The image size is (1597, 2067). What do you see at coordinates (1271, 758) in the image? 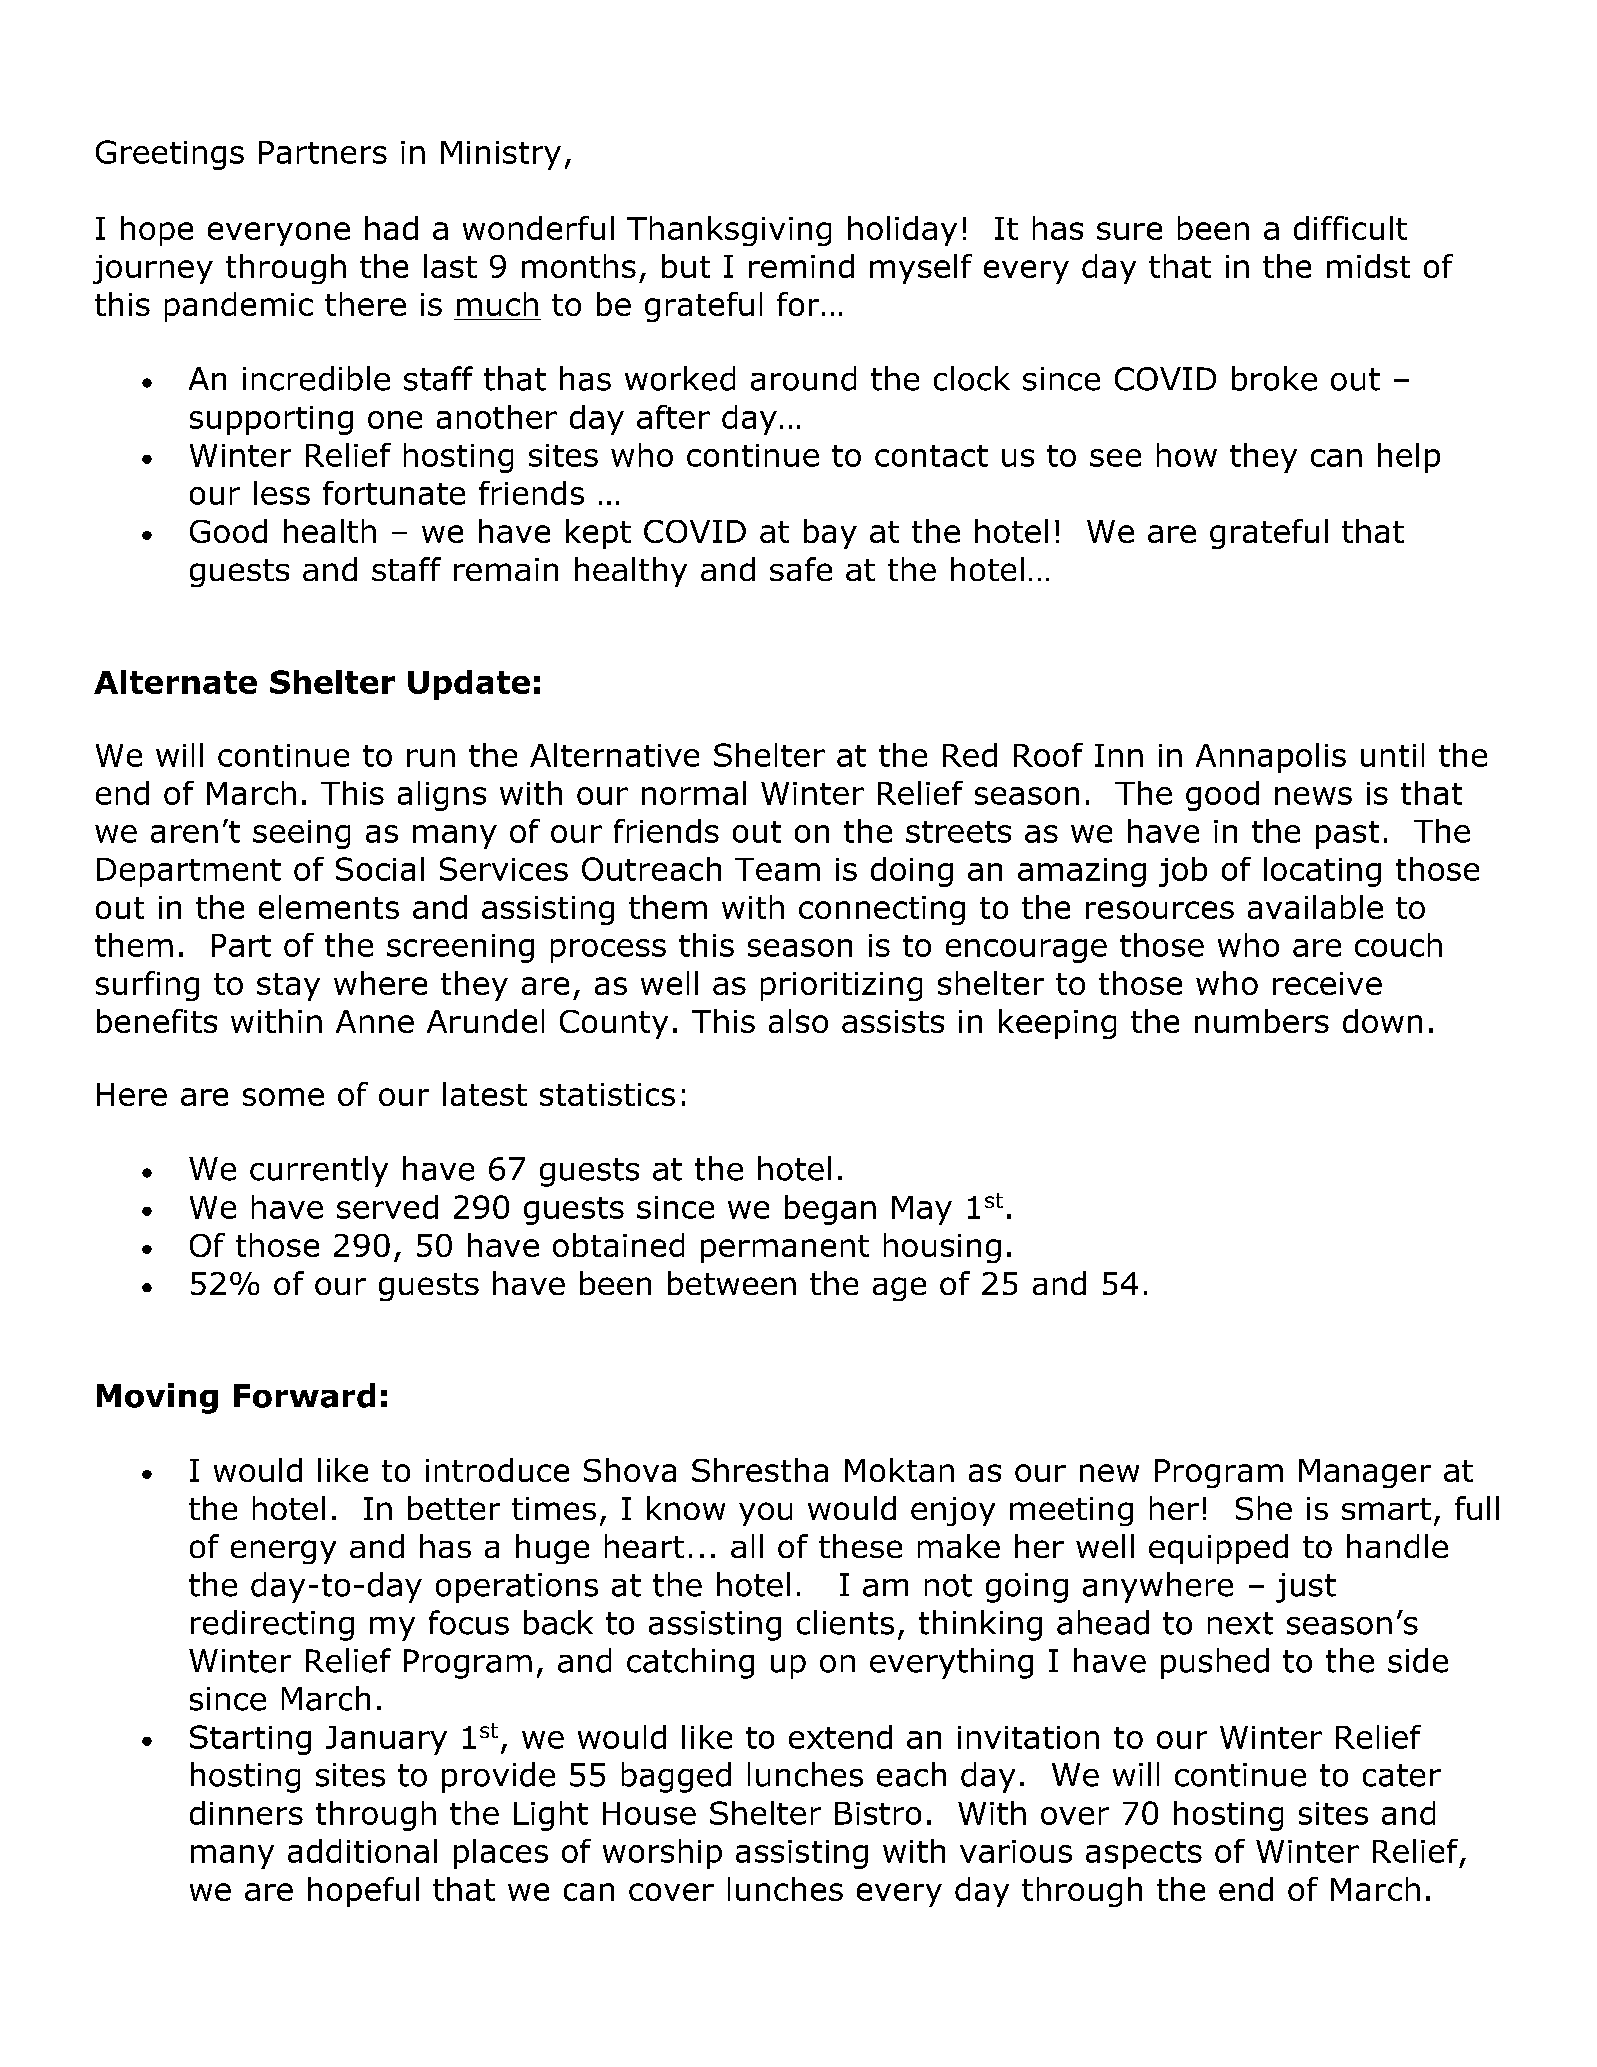
I see `Annapolis` at bounding box center [1271, 758].
